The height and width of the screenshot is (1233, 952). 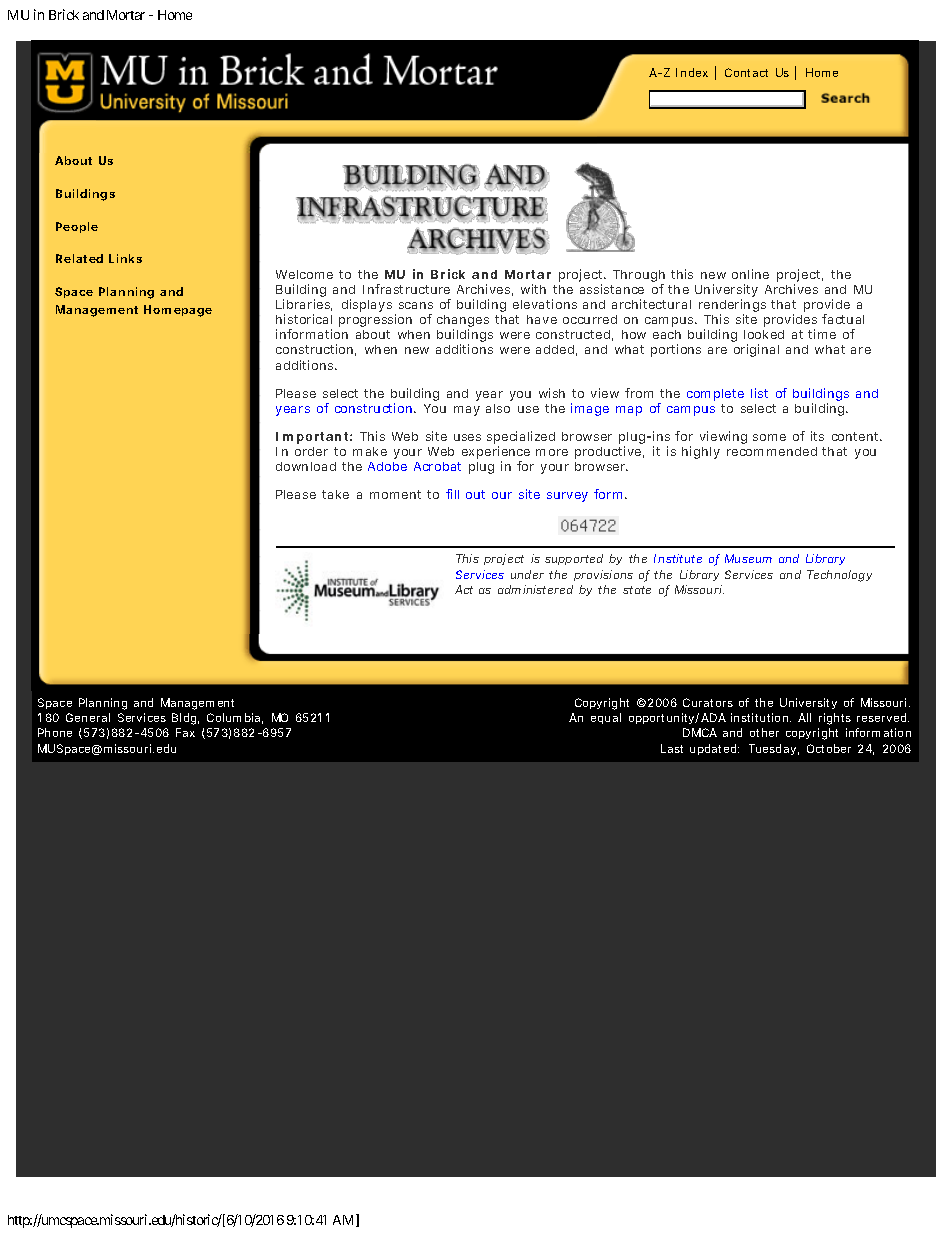 What do you see at coordinates (125, 258) in the screenshot?
I see `Links` at bounding box center [125, 258].
